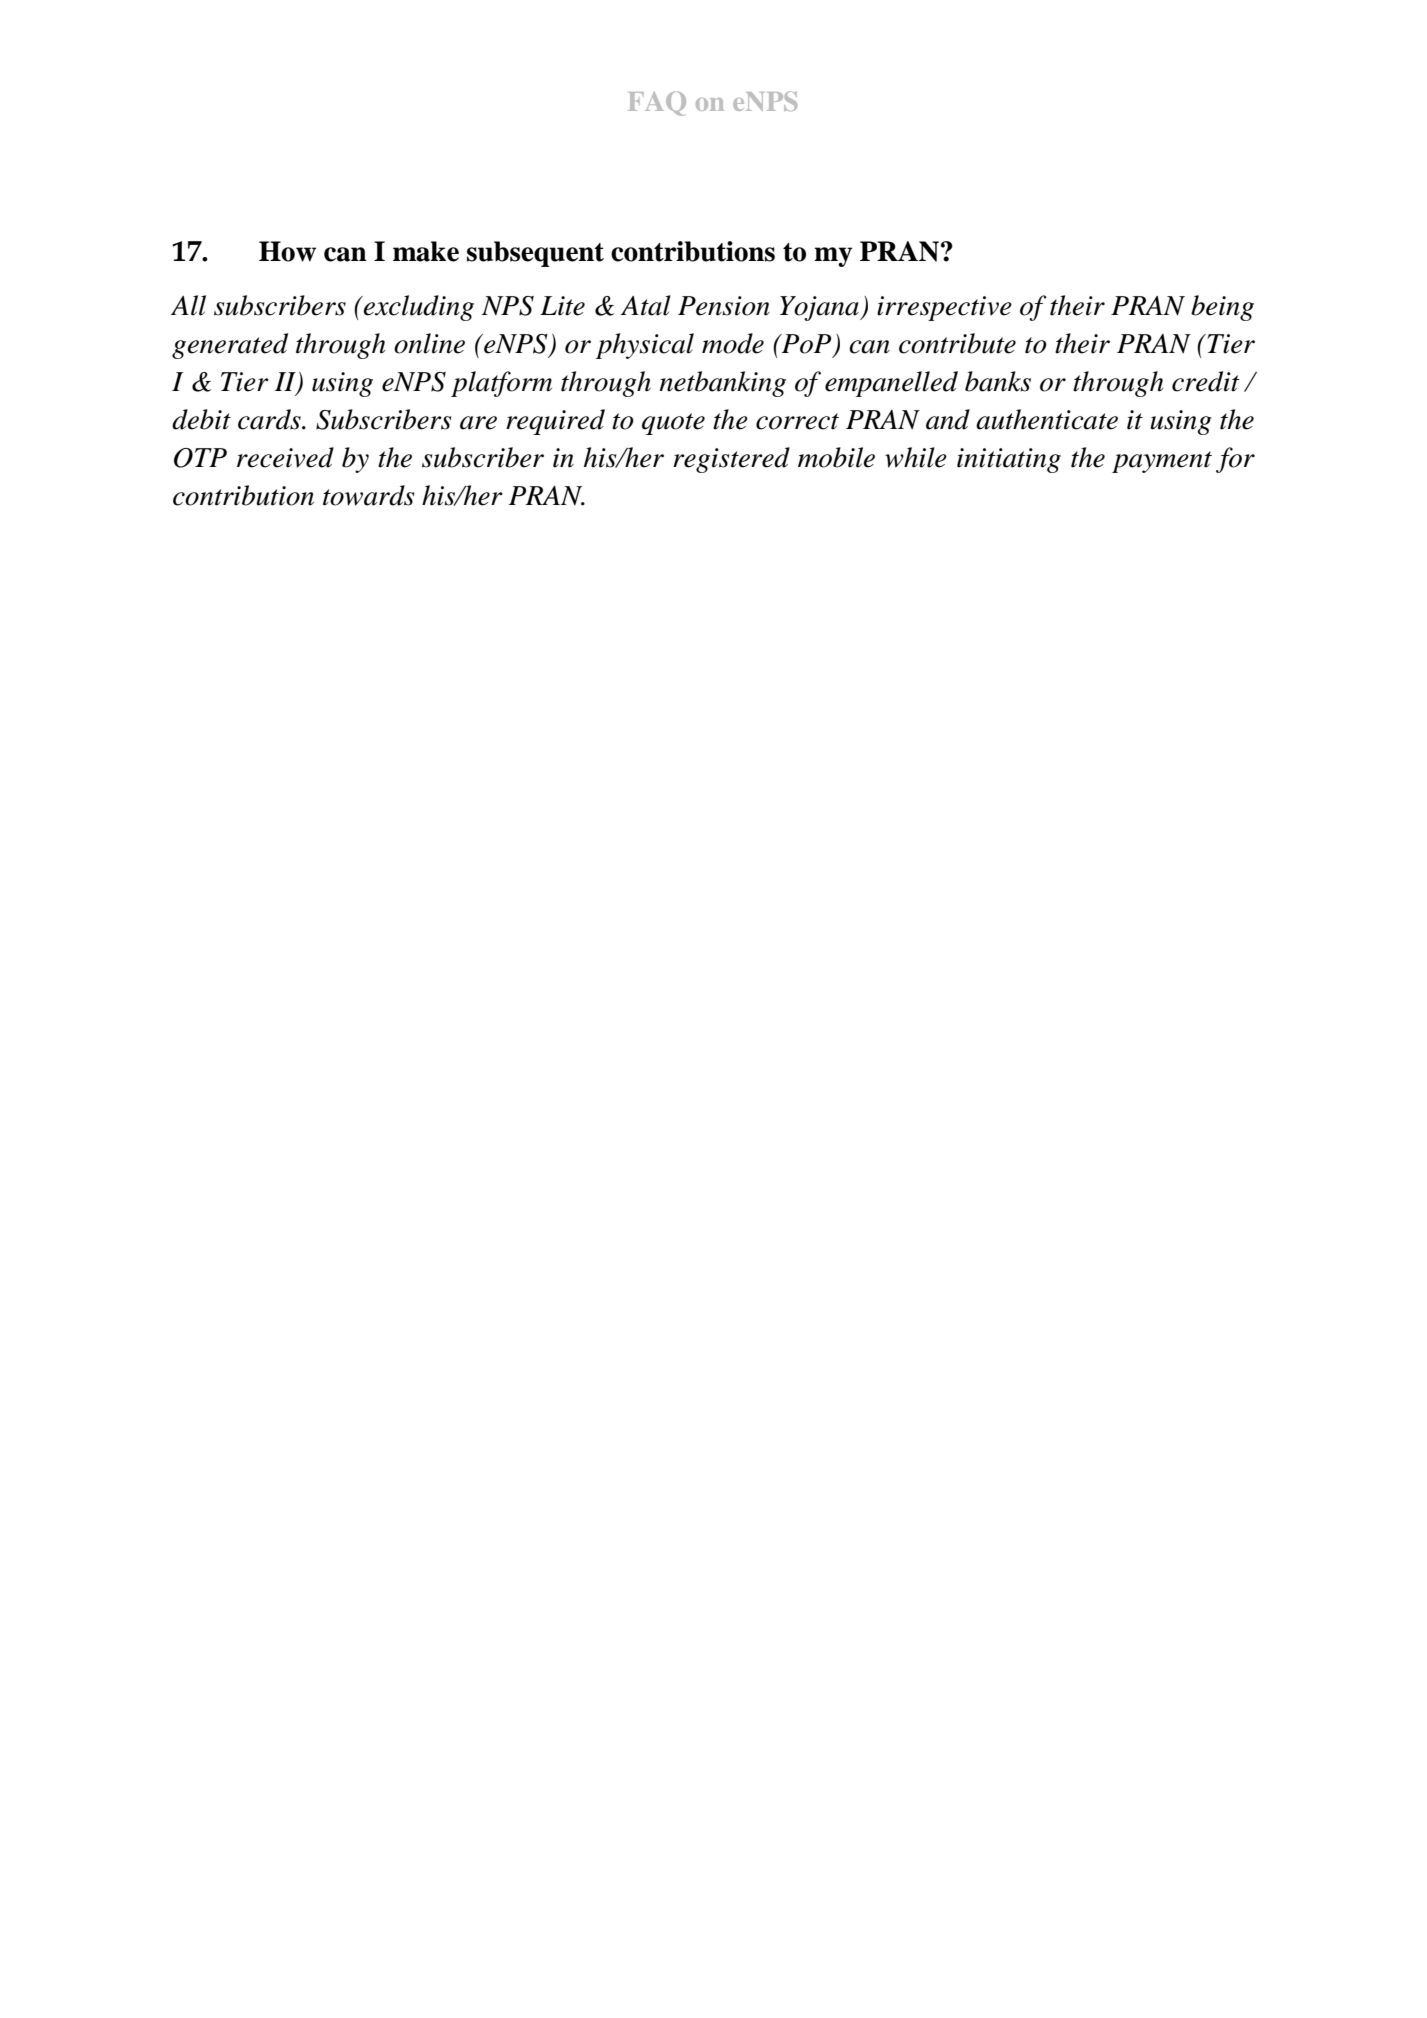 The width and height of the page is (1427, 2018). What do you see at coordinates (731, 460) in the page?
I see `registered` at bounding box center [731, 460].
